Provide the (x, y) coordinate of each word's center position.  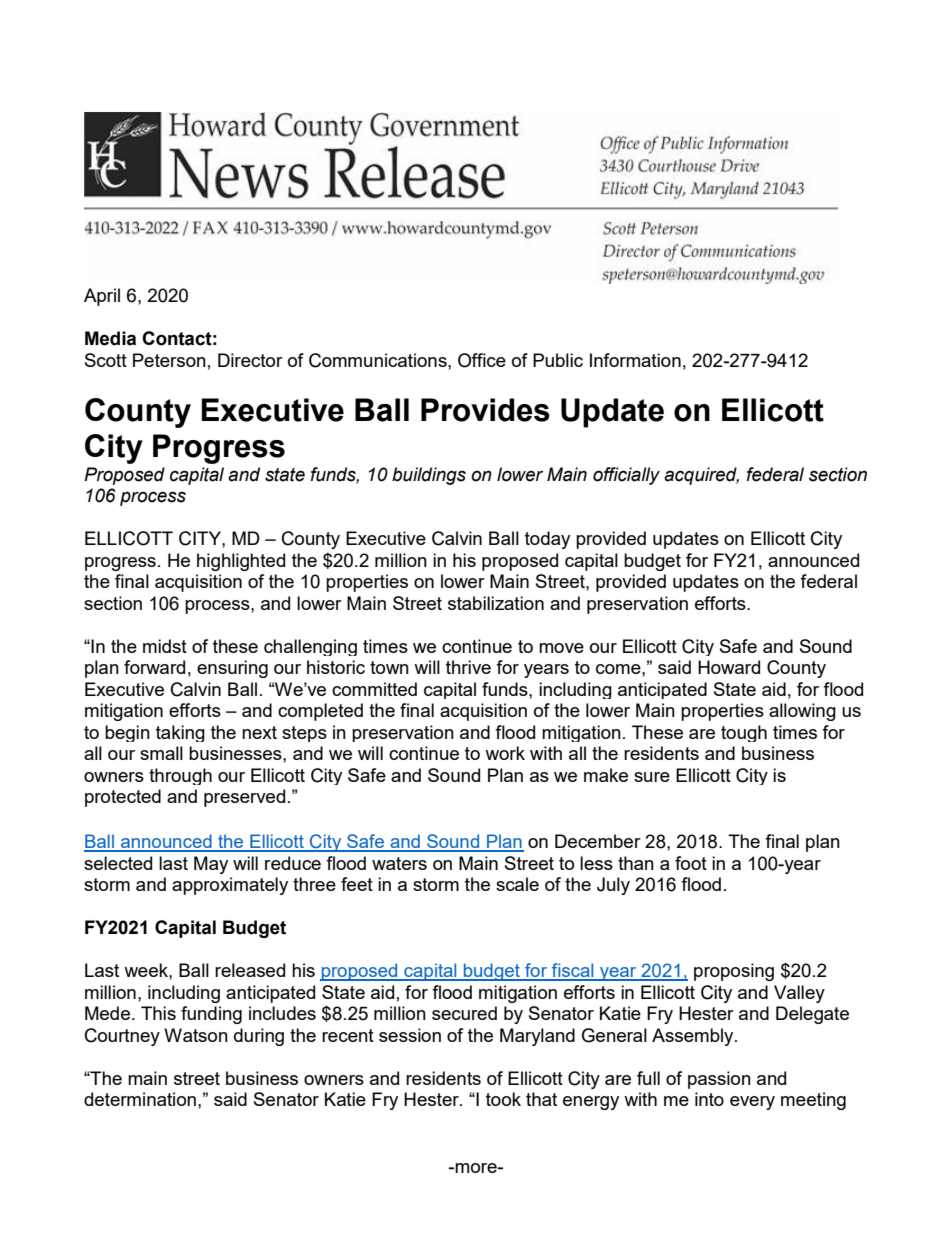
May (211, 865)
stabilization (496, 603)
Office (482, 360)
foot (691, 863)
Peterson (169, 360)
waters (399, 863)
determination (140, 1099)
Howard (729, 667)
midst (165, 646)
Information (635, 360)
